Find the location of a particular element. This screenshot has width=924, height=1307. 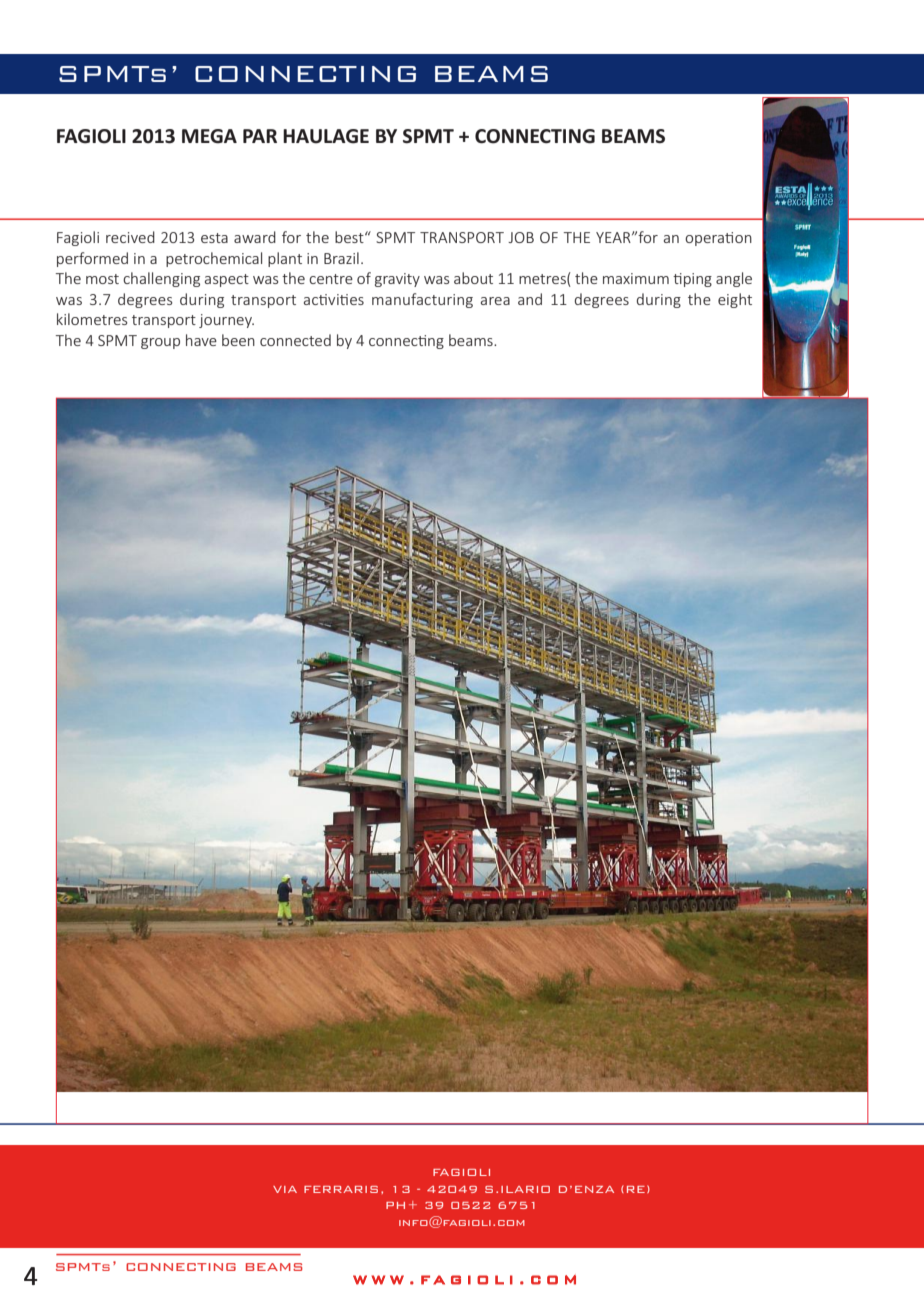

connected is located at coordinates (295, 340).
